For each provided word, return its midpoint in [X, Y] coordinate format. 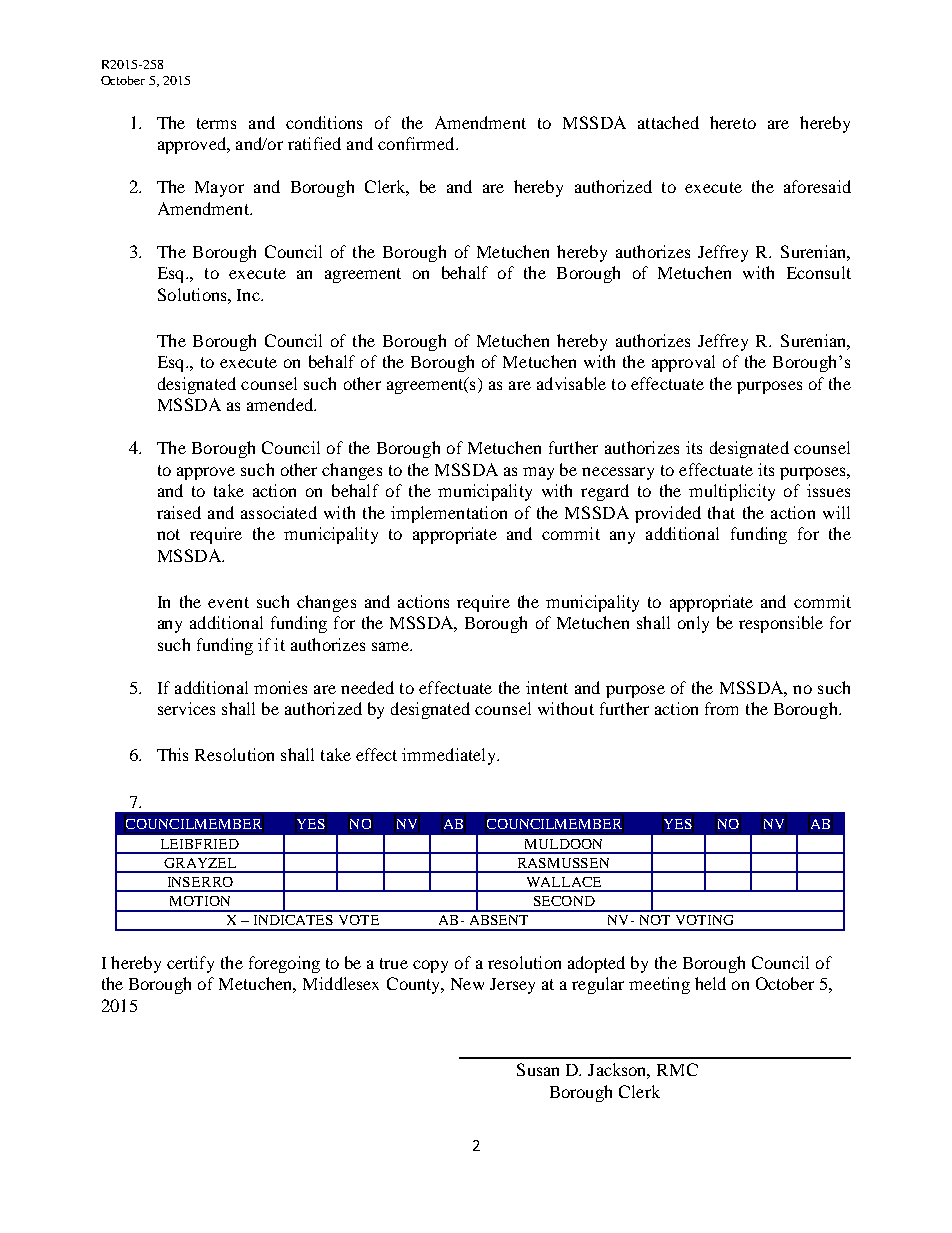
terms [216, 123]
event [228, 602]
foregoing [284, 964]
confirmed [417, 143]
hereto [733, 122]
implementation [449, 514]
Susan [538, 1069]
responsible [781, 624]
